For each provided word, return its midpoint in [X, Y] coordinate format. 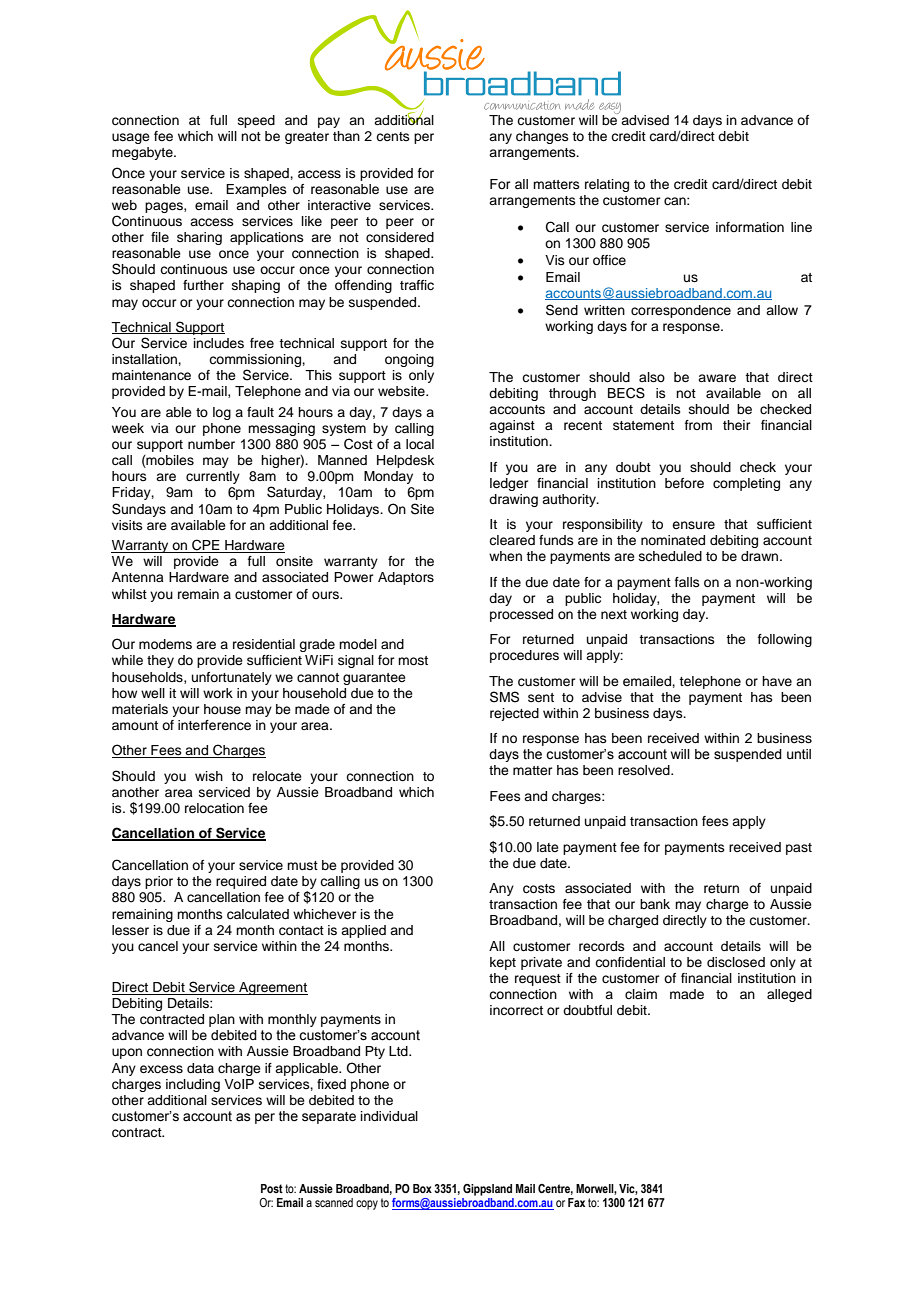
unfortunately [232, 678]
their [737, 425]
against [512, 426]
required [241, 882]
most [413, 660]
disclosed [736, 962]
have [777, 681]
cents [393, 136]
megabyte [143, 153]
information [750, 227]
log [222, 413]
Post [272, 1188]
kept [503, 963]
